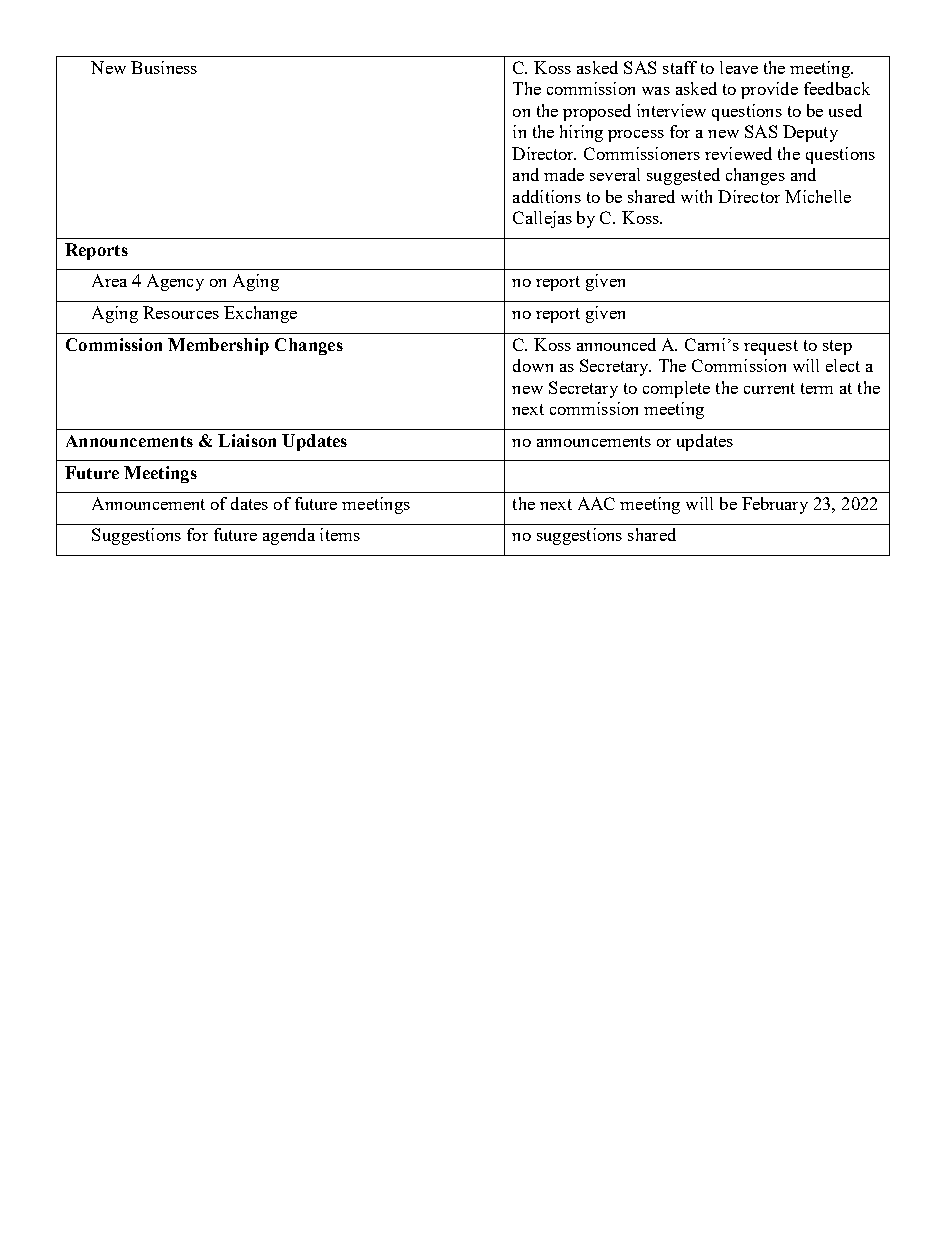 Image resolution: width=952 pixels, height=1233 pixels. Describe the element at coordinates (769, 90) in the image. I see `provide` at that location.
